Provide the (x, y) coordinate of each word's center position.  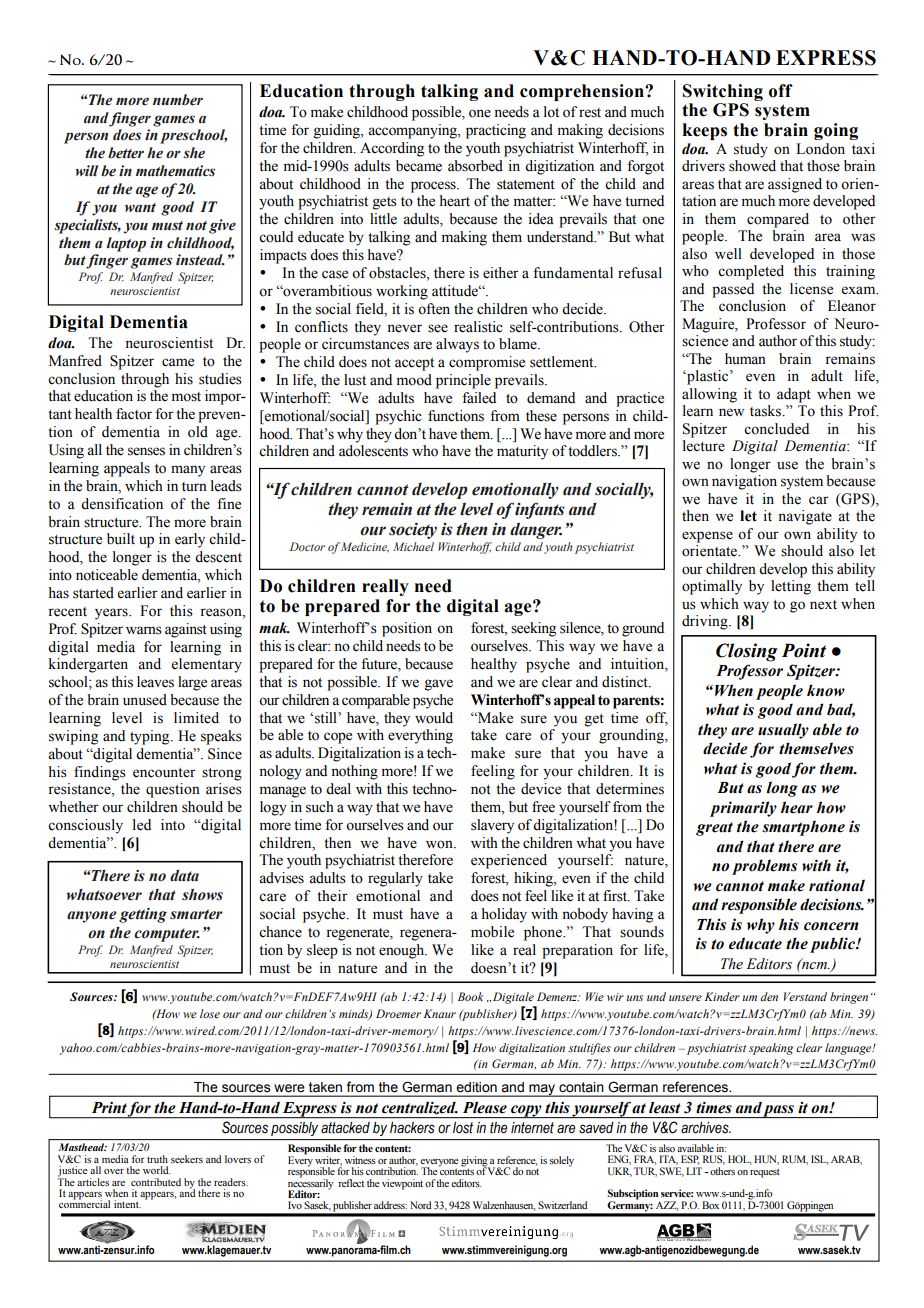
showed (752, 166)
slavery (492, 826)
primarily (743, 809)
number (178, 100)
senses (146, 451)
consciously (85, 826)
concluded (776, 429)
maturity (522, 452)
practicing (496, 131)
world (157, 1170)
